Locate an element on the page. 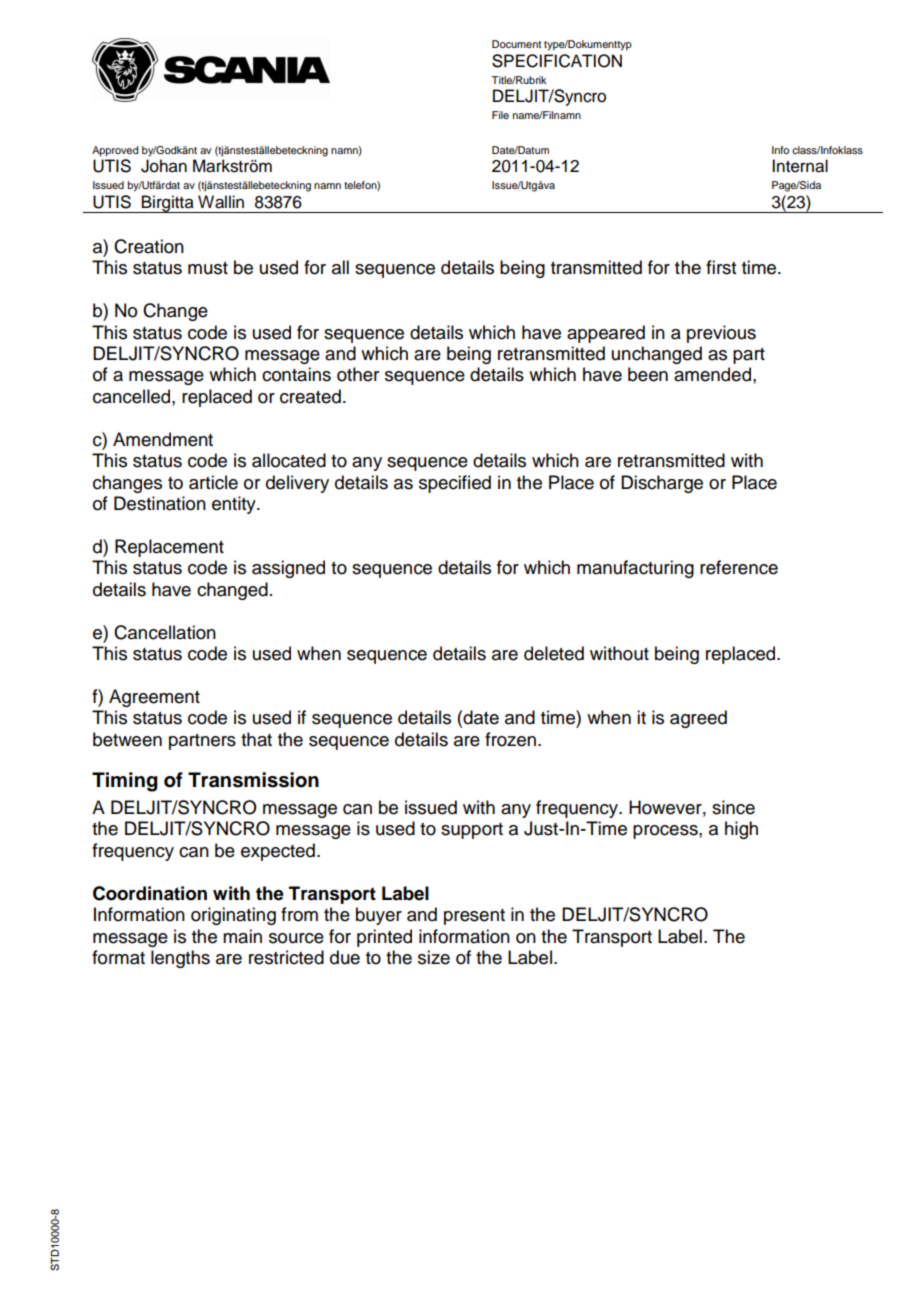  Cancellation is located at coordinates (165, 632).
